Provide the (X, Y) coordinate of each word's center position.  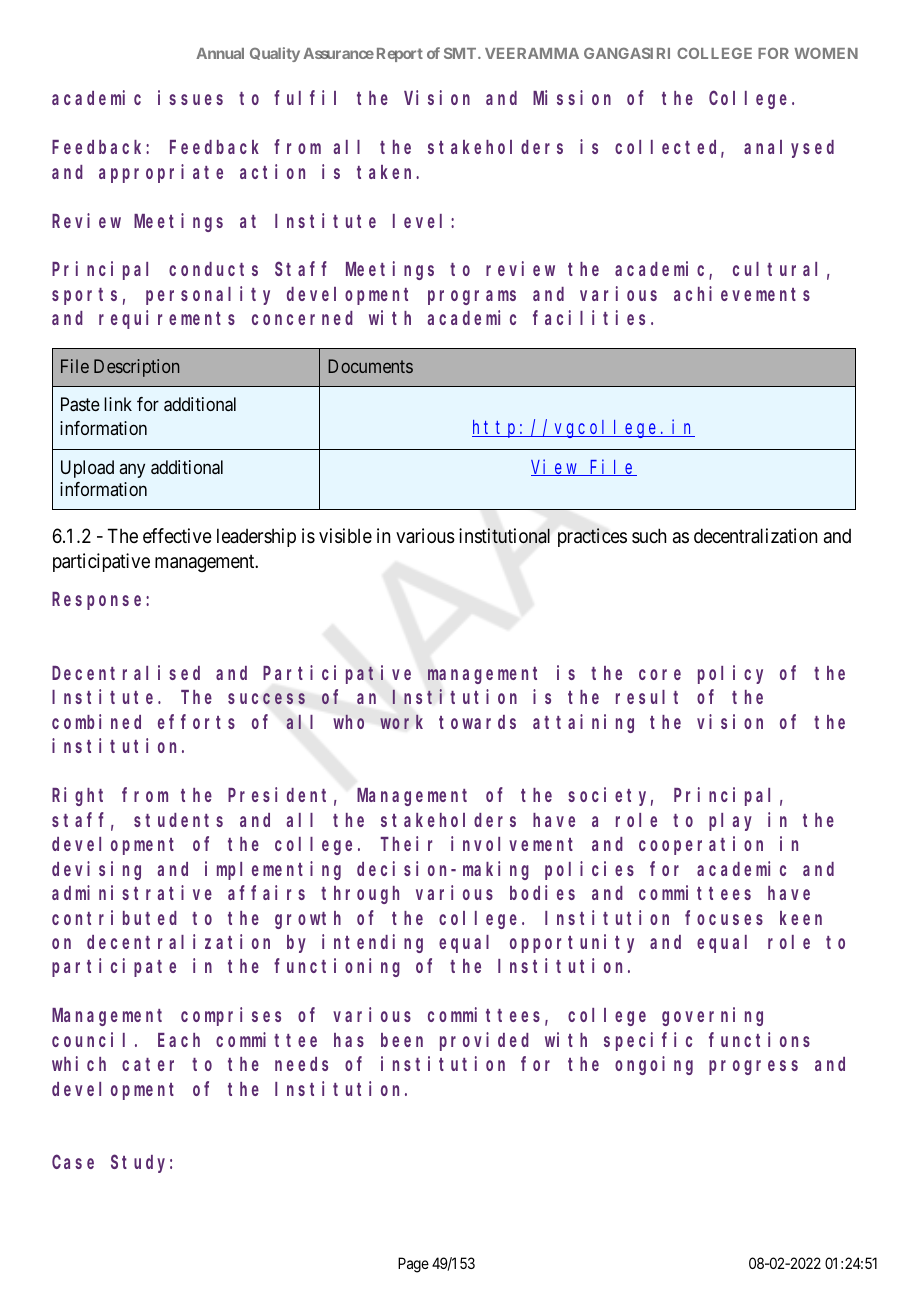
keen (801, 918)
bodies (542, 892)
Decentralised (126, 672)
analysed (789, 149)
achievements (742, 293)
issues (190, 97)
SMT (461, 53)
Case (73, 1162)
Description (136, 368)
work (401, 722)
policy (730, 674)
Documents (370, 366)
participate (114, 968)
